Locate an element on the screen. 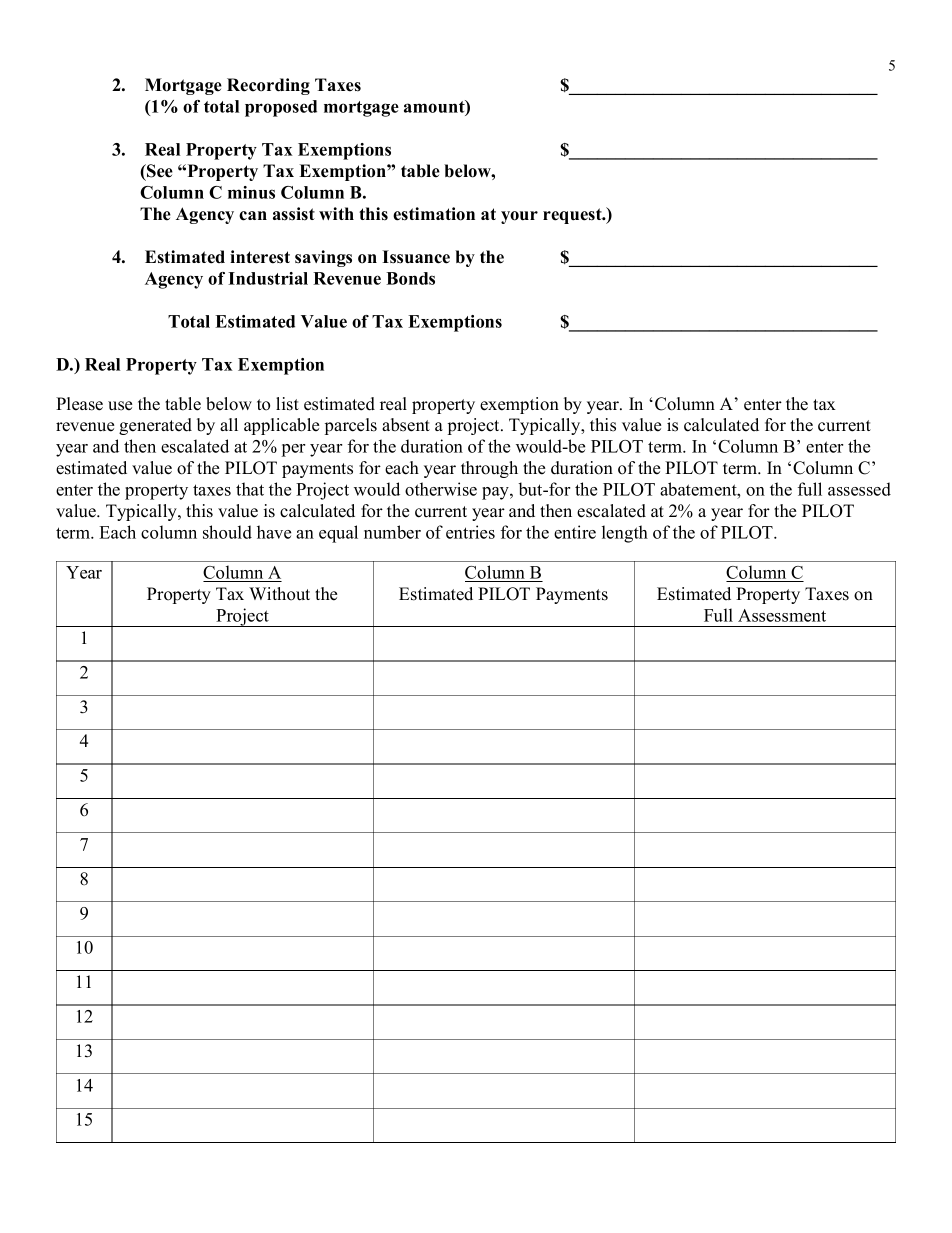 Image resolution: width=952 pixels, height=1233 pixels. proposed is located at coordinates (281, 108).
